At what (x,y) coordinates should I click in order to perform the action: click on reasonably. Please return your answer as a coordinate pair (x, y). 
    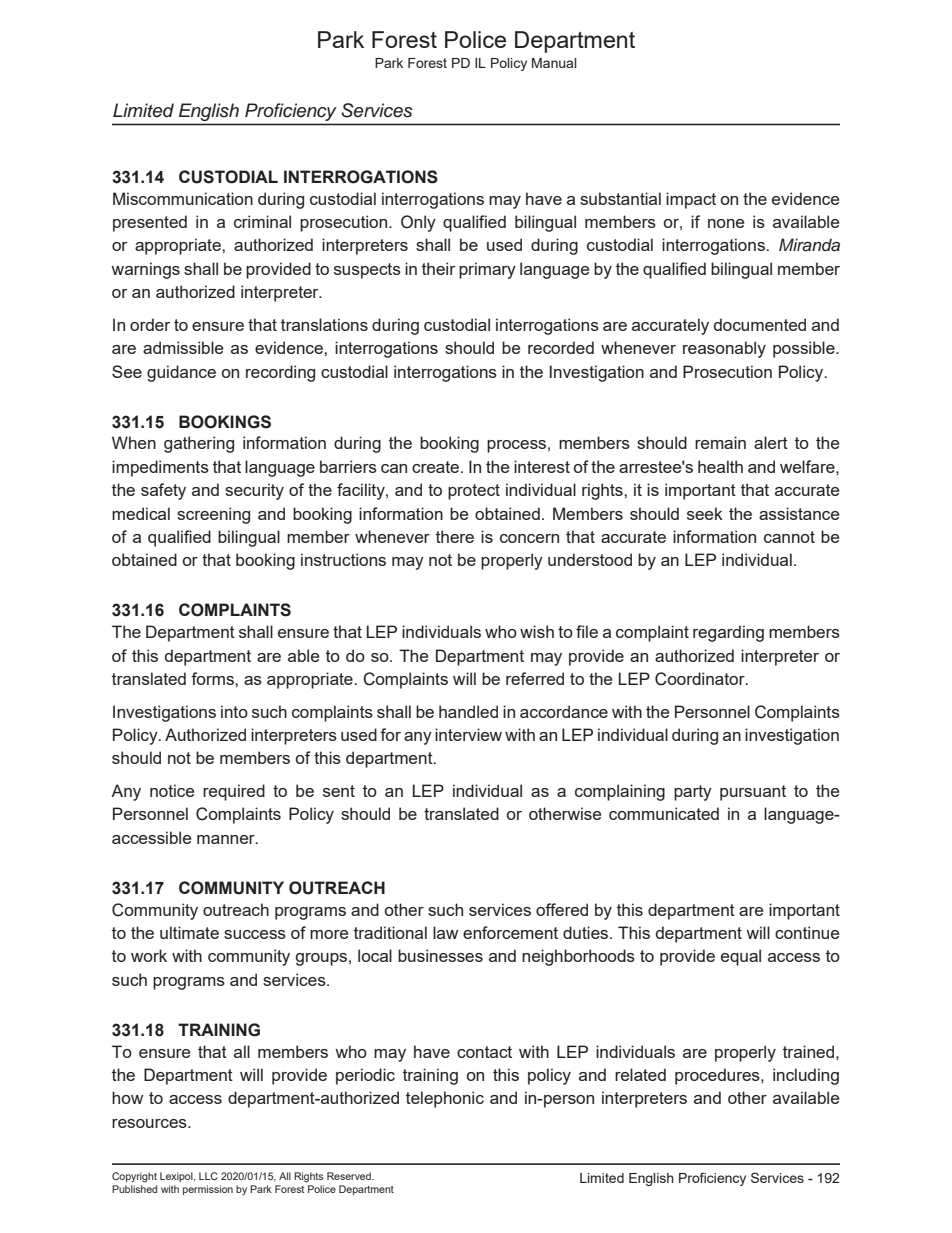
    Looking at the image, I should click on (724, 349).
